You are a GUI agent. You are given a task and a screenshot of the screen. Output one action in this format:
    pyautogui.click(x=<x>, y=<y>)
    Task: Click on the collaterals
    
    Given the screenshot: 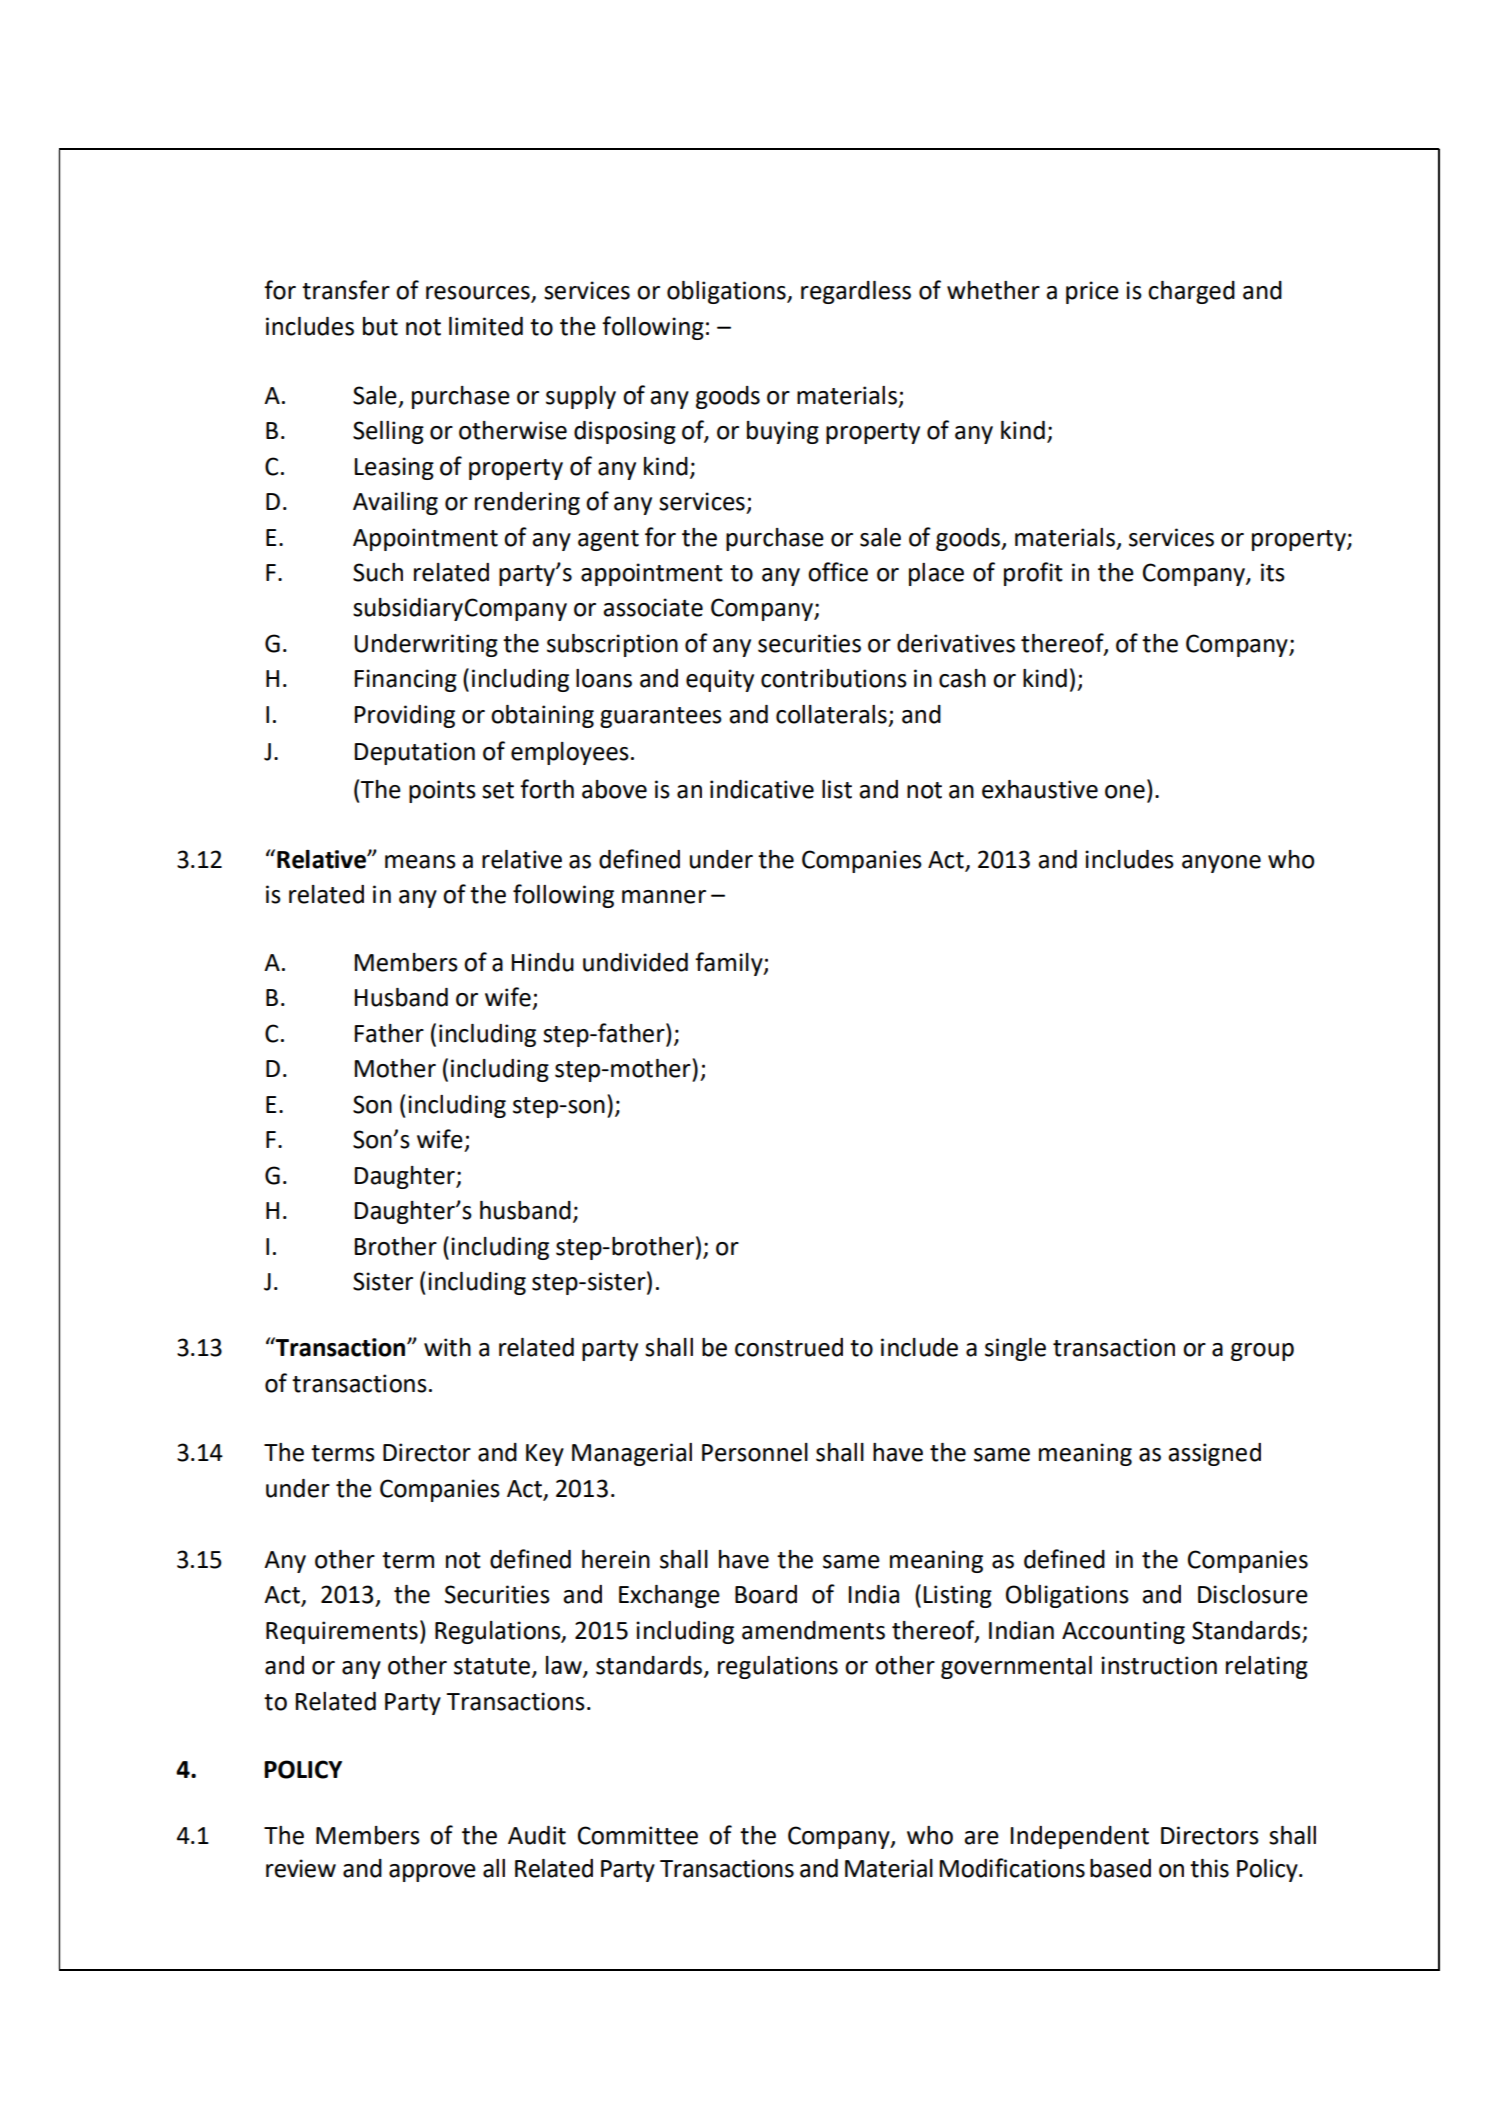 What is the action you would take?
    pyautogui.click(x=831, y=714)
